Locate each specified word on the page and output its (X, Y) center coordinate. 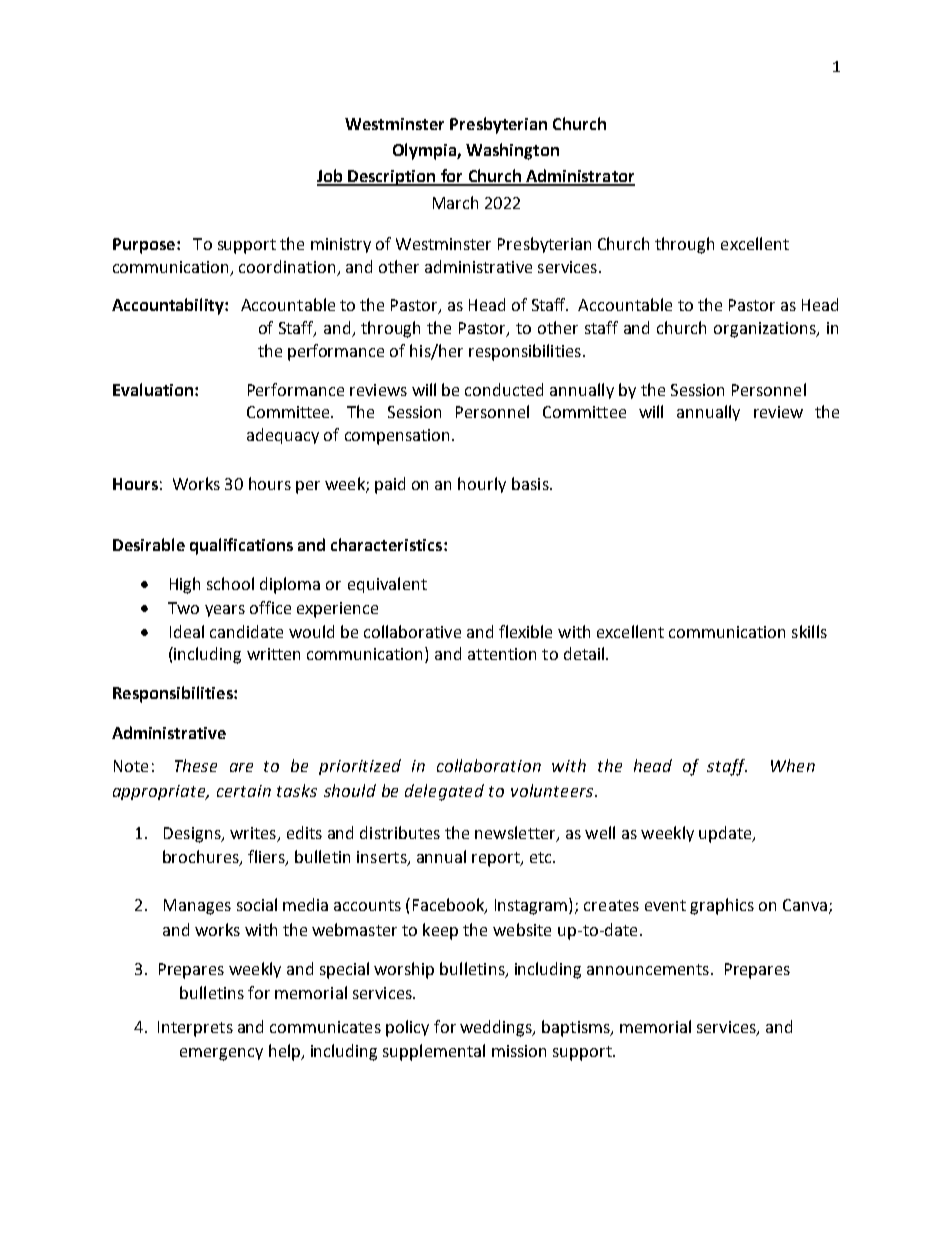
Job (331, 177)
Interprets (195, 1029)
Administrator (579, 177)
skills (809, 631)
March (455, 202)
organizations (766, 330)
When (793, 765)
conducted (504, 389)
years (225, 611)
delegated (444, 792)
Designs (193, 835)
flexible (525, 631)
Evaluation (154, 389)
